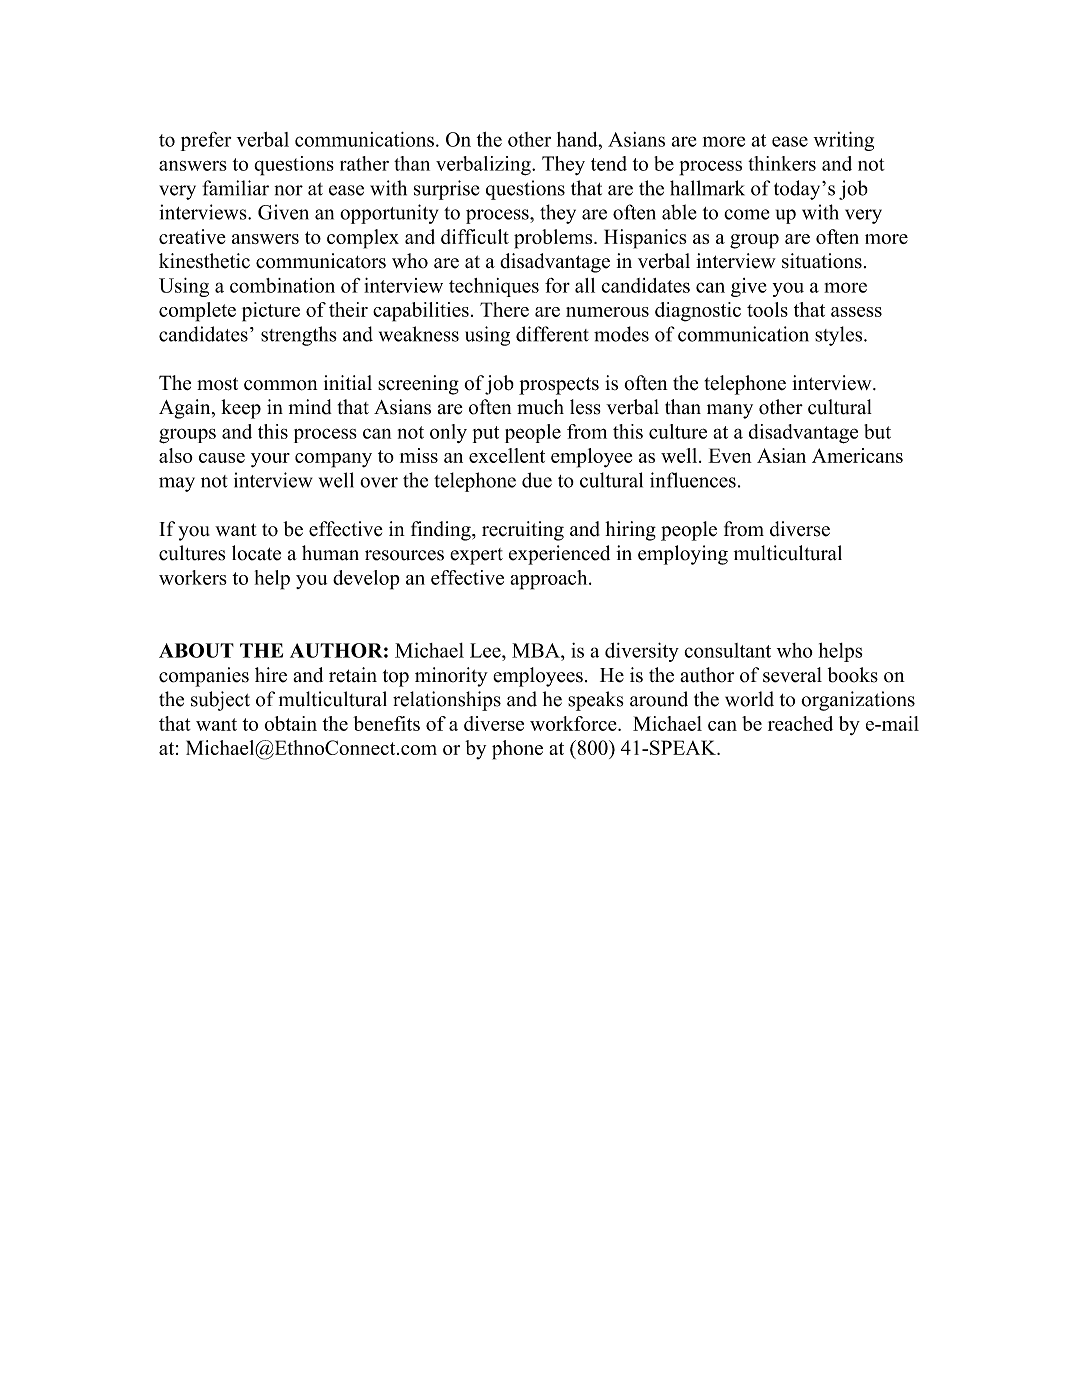 Image resolution: width=1080 pixels, height=1397 pixels. What do you see at coordinates (256, 553) in the page?
I see `locate` at bounding box center [256, 553].
